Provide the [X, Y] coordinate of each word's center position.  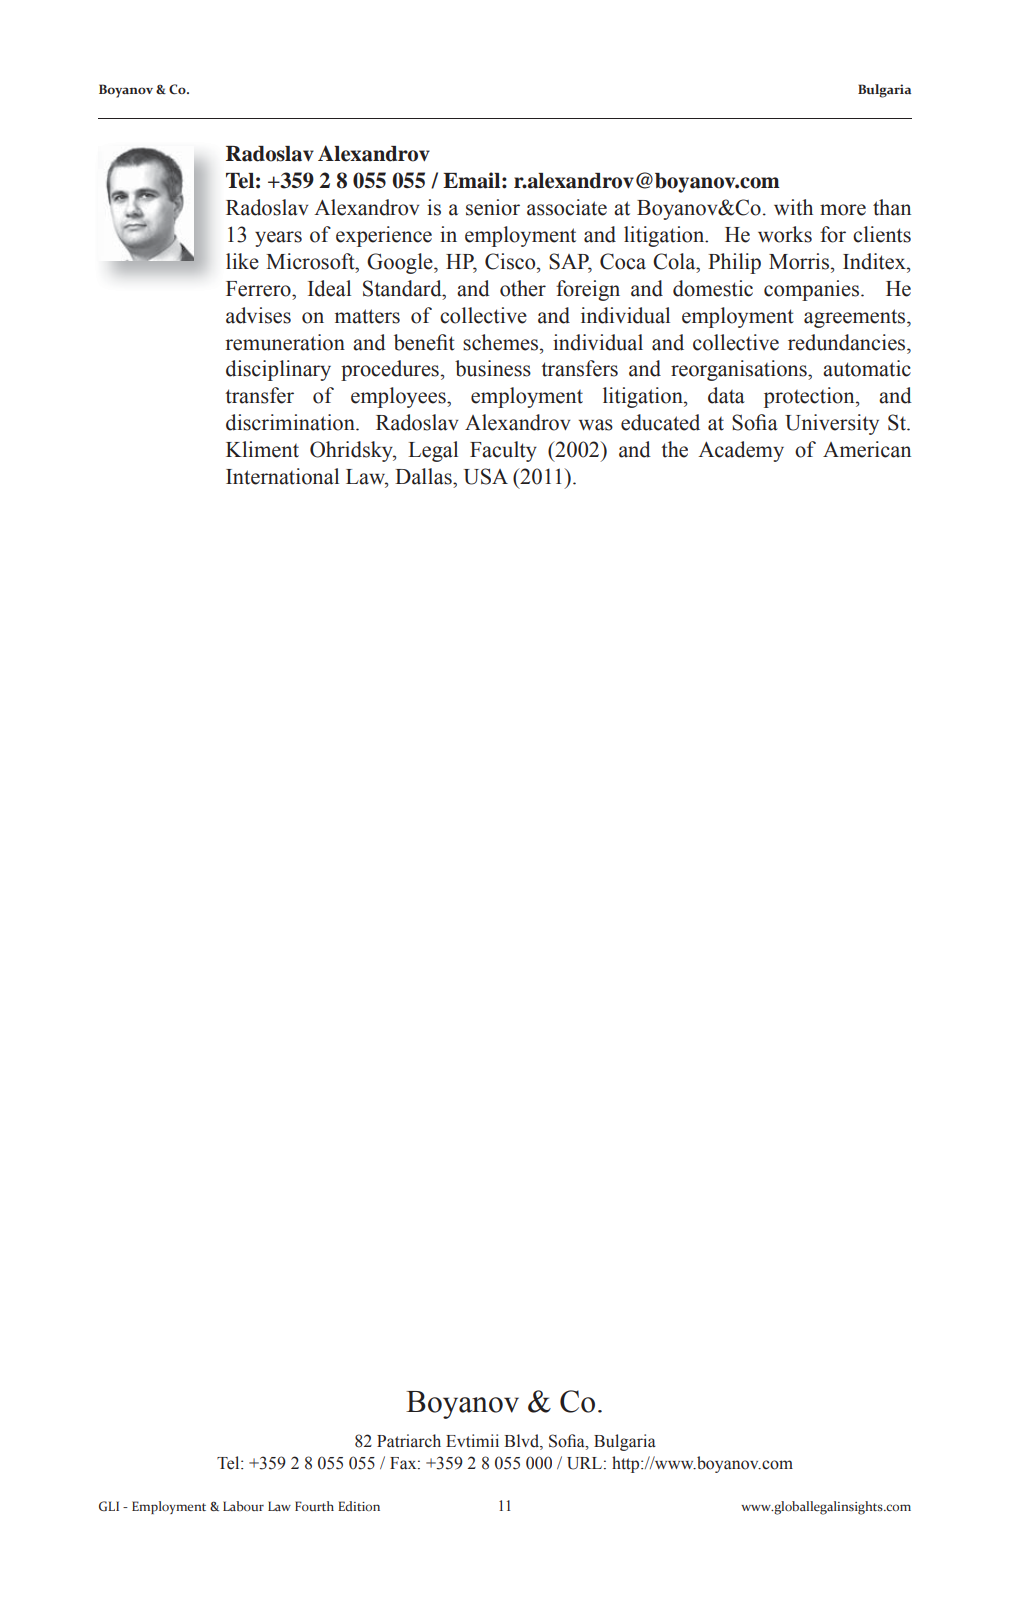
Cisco [511, 261]
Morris [799, 261]
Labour [243, 1506]
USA [486, 476]
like [242, 261]
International [282, 476]
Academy [741, 451]
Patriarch [409, 1441]
